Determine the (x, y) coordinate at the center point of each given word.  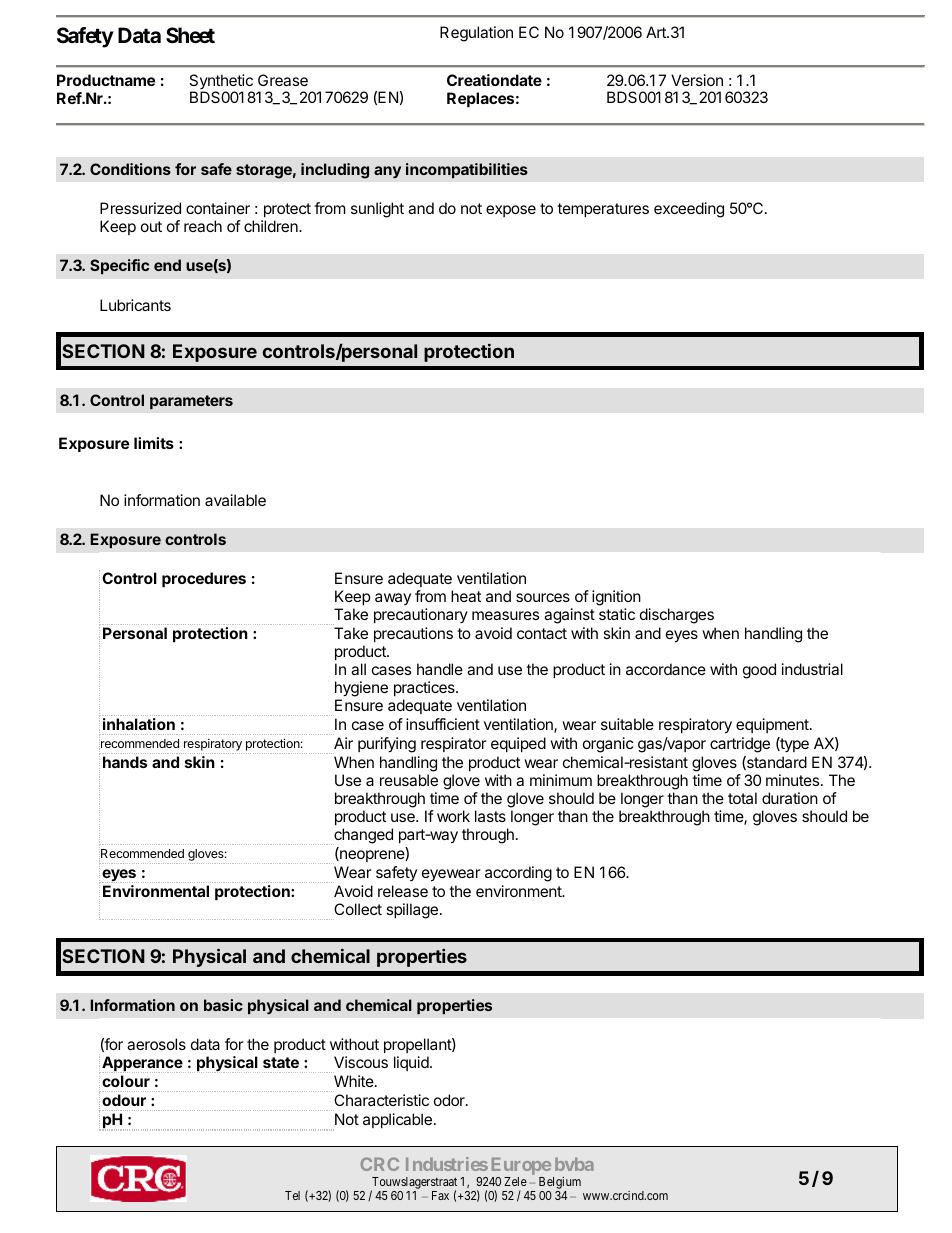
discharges (677, 616)
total (742, 798)
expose (511, 211)
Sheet (190, 35)
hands (125, 762)
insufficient (443, 724)
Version (697, 80)
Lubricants (135, 305)
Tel (292, 1195)
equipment (773, 725)
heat (466, 596)
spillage (412, 911)
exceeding (689, 210)
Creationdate (494, 80)
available (235, 500)
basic (223, 1005)
